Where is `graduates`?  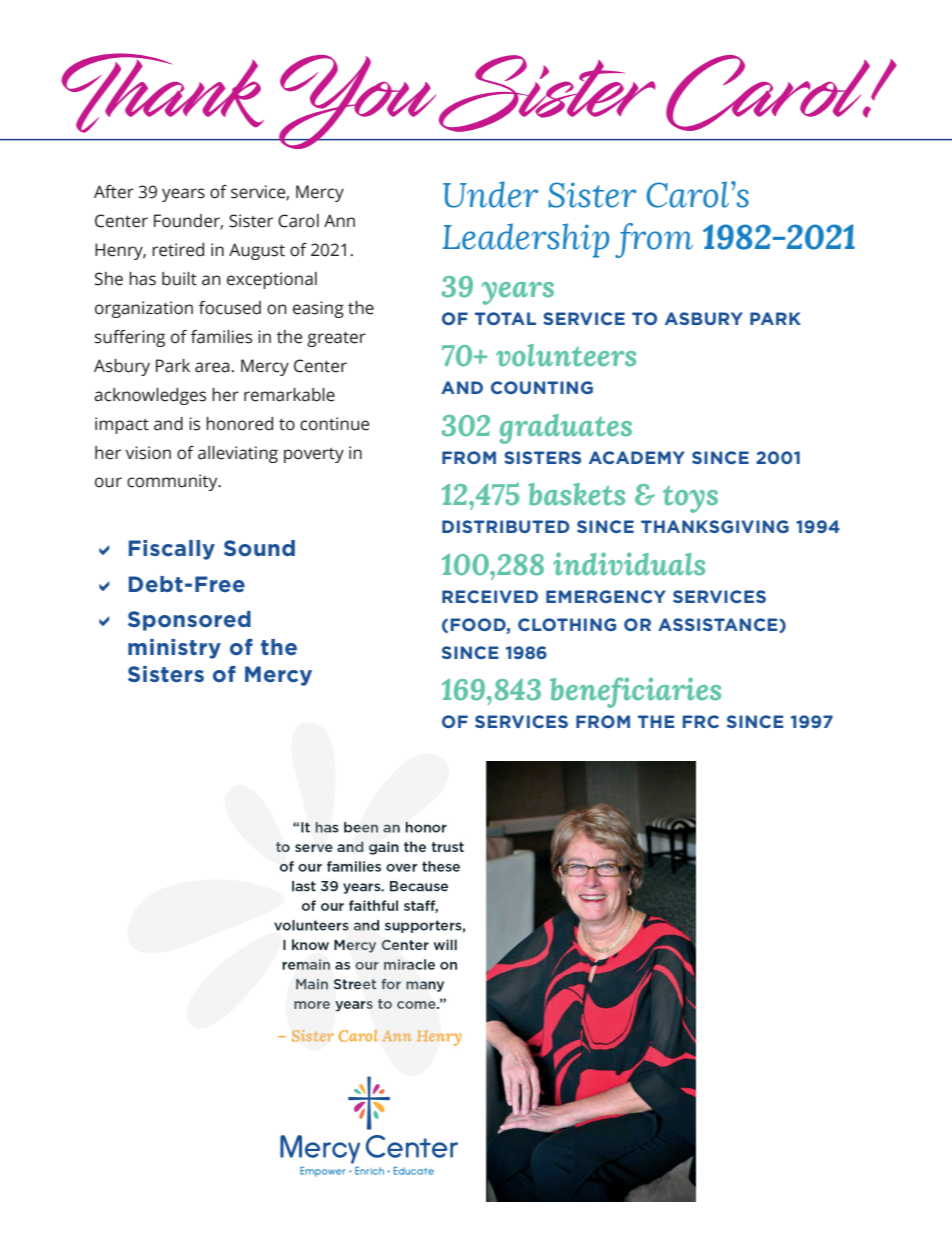 graduates is located at coordinates (566, 429).
